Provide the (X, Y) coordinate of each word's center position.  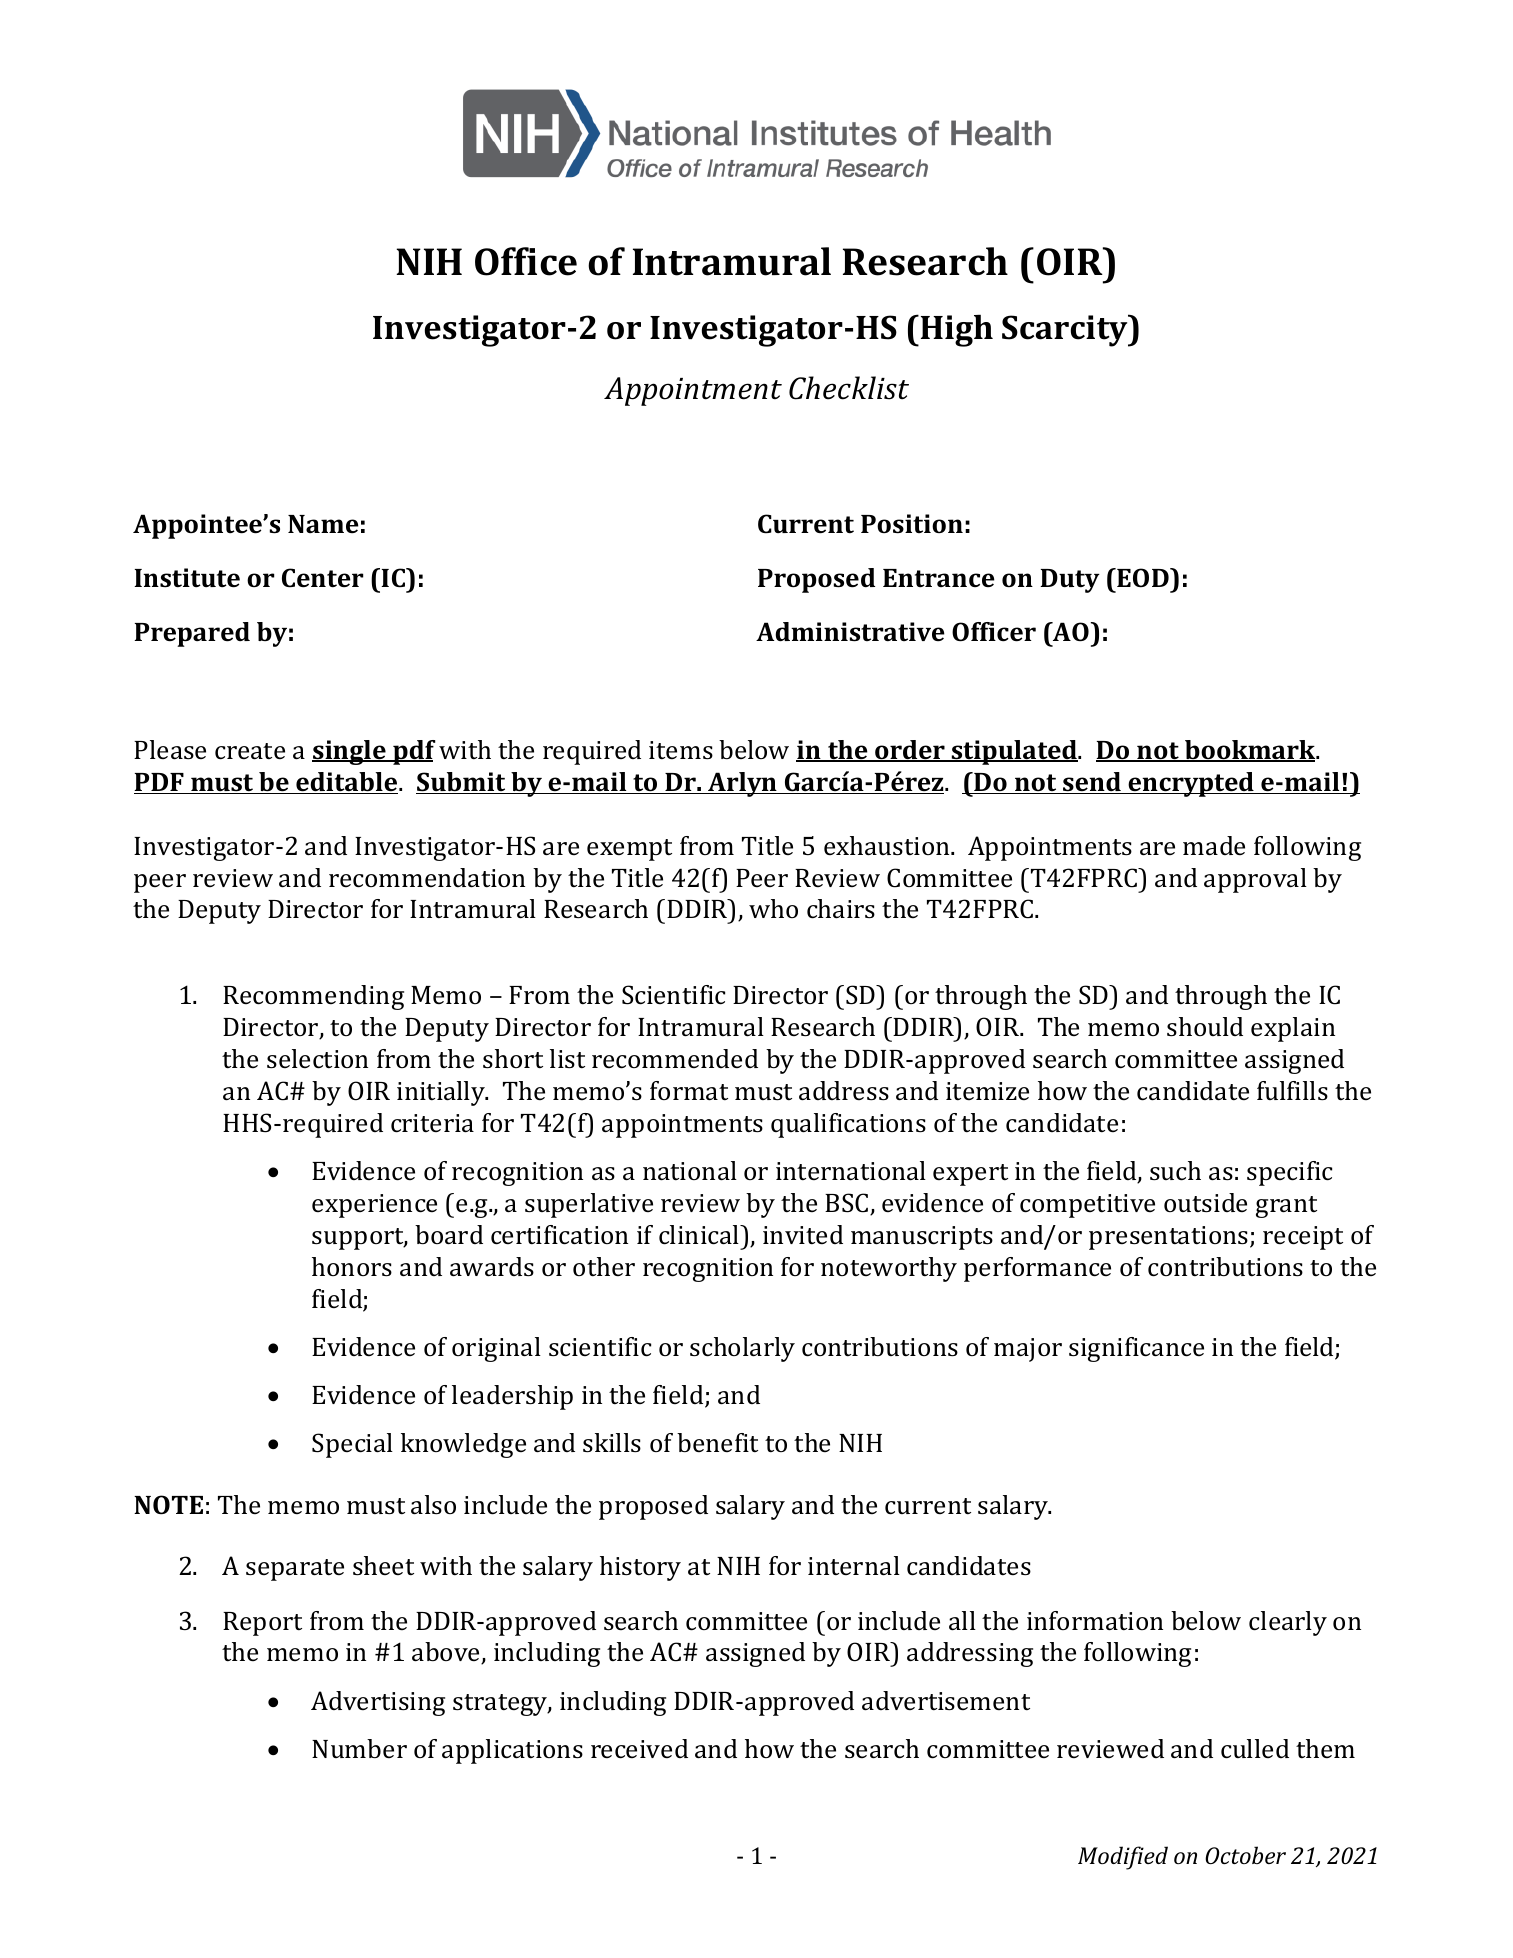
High (955, 330)
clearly (1288, 1623)
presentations (1170, 1238)
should (1205, 1027)
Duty (1070, 581)
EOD (1143, 578)
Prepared (192, 634)
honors (352, 1267)
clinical (700, 1235)
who (773, 908)
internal (854, 1566)
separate (295, 1570)
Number (359, 1748)
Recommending (313, 997)
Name (323, 524)
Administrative (850, 632)
